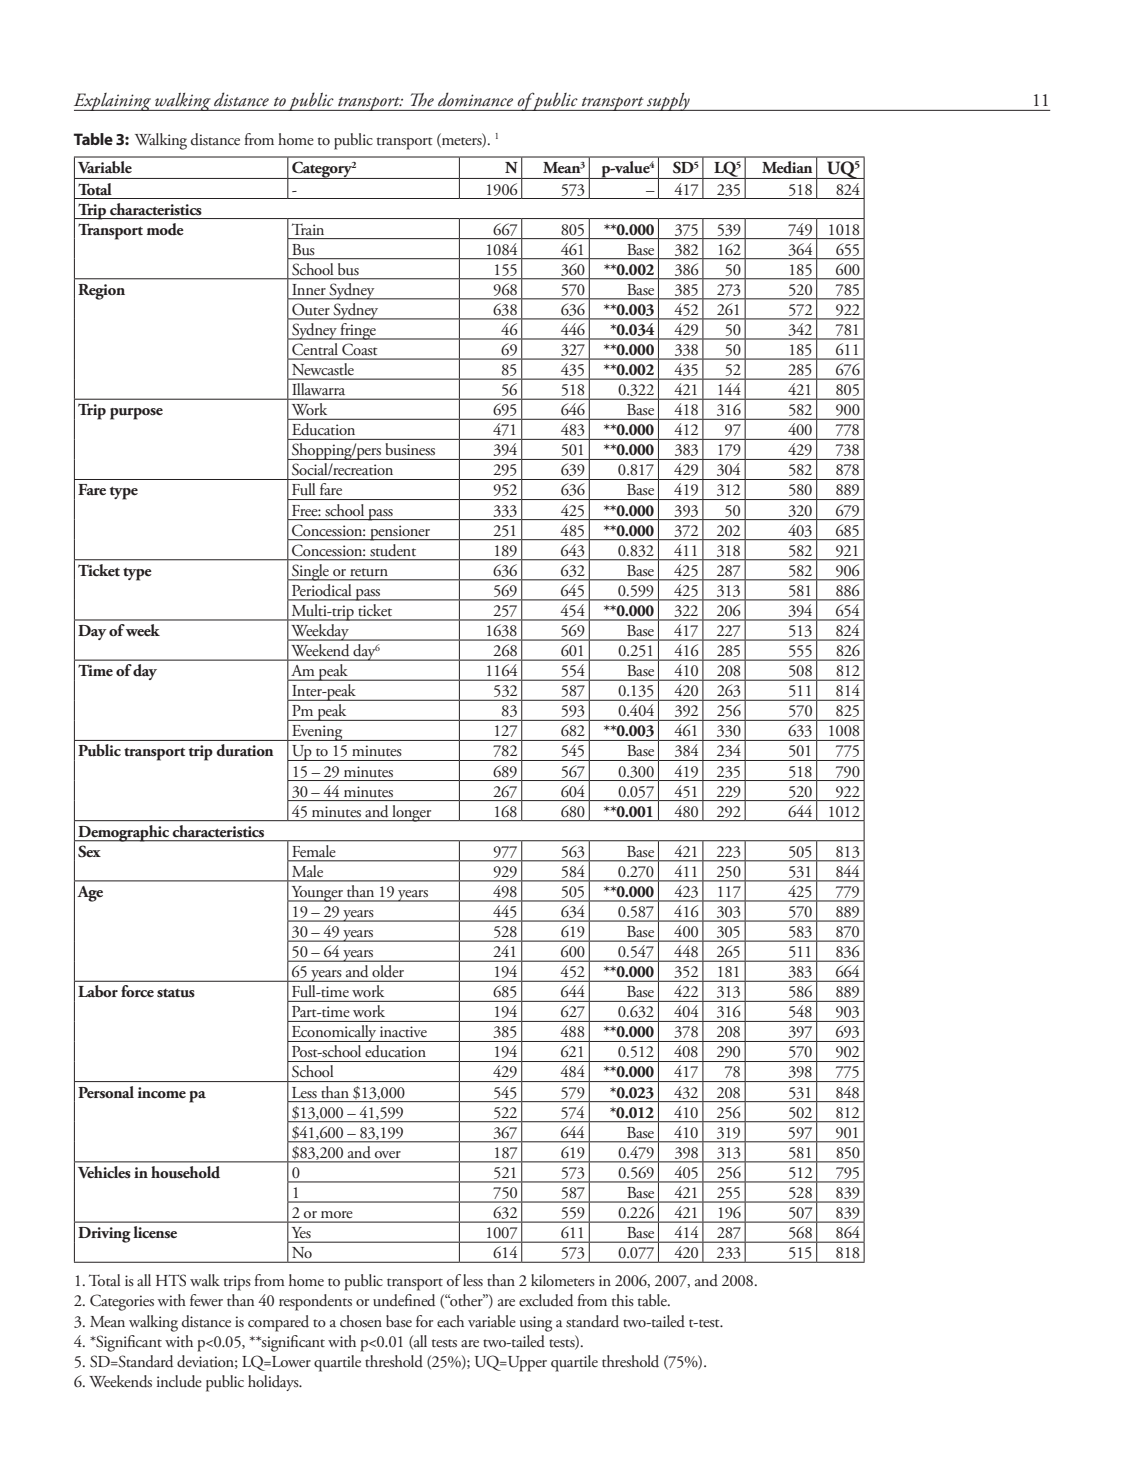 The image size is (1140, 1475). I want to click on each, so click(450, 1321).
